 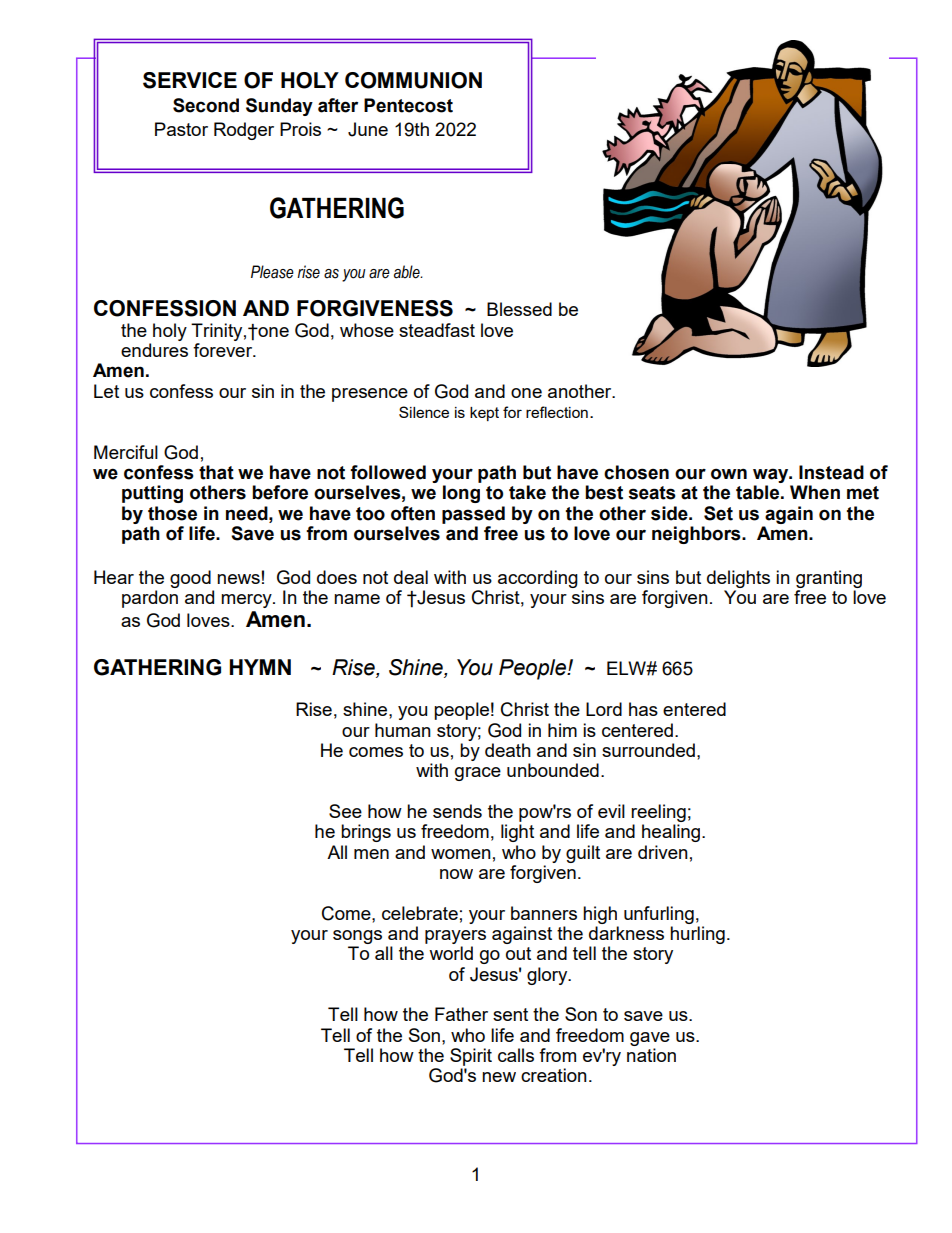 What do you see at coordinates (190, 579) in the screenshot?
I see `good` at bounding box center [190, 579].
